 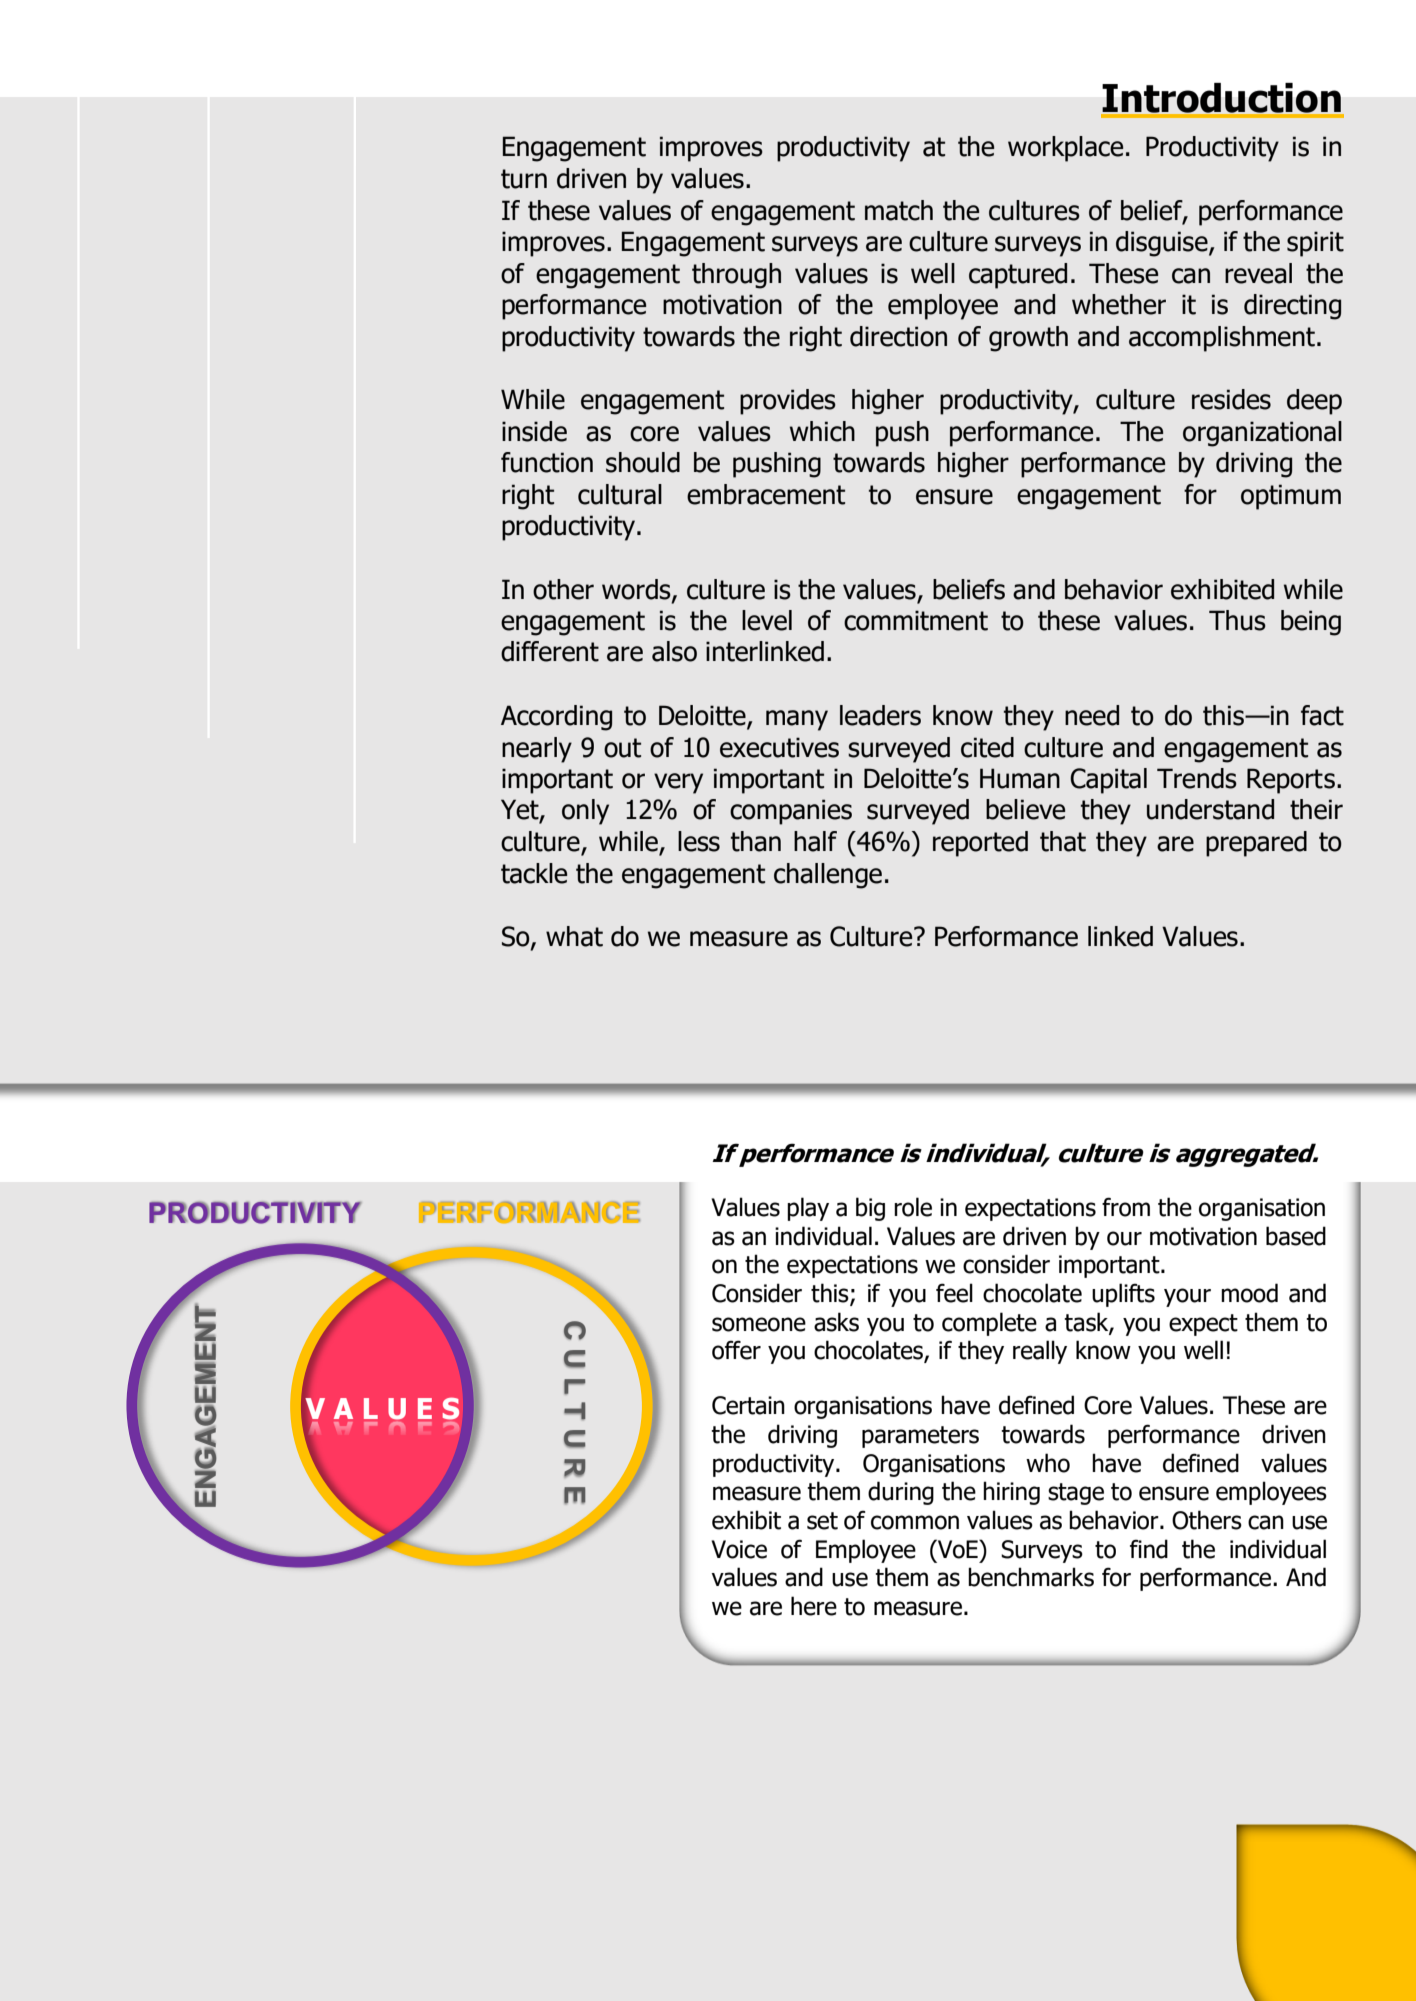 I want to click on prepared, so click(x=1256, y=844).
